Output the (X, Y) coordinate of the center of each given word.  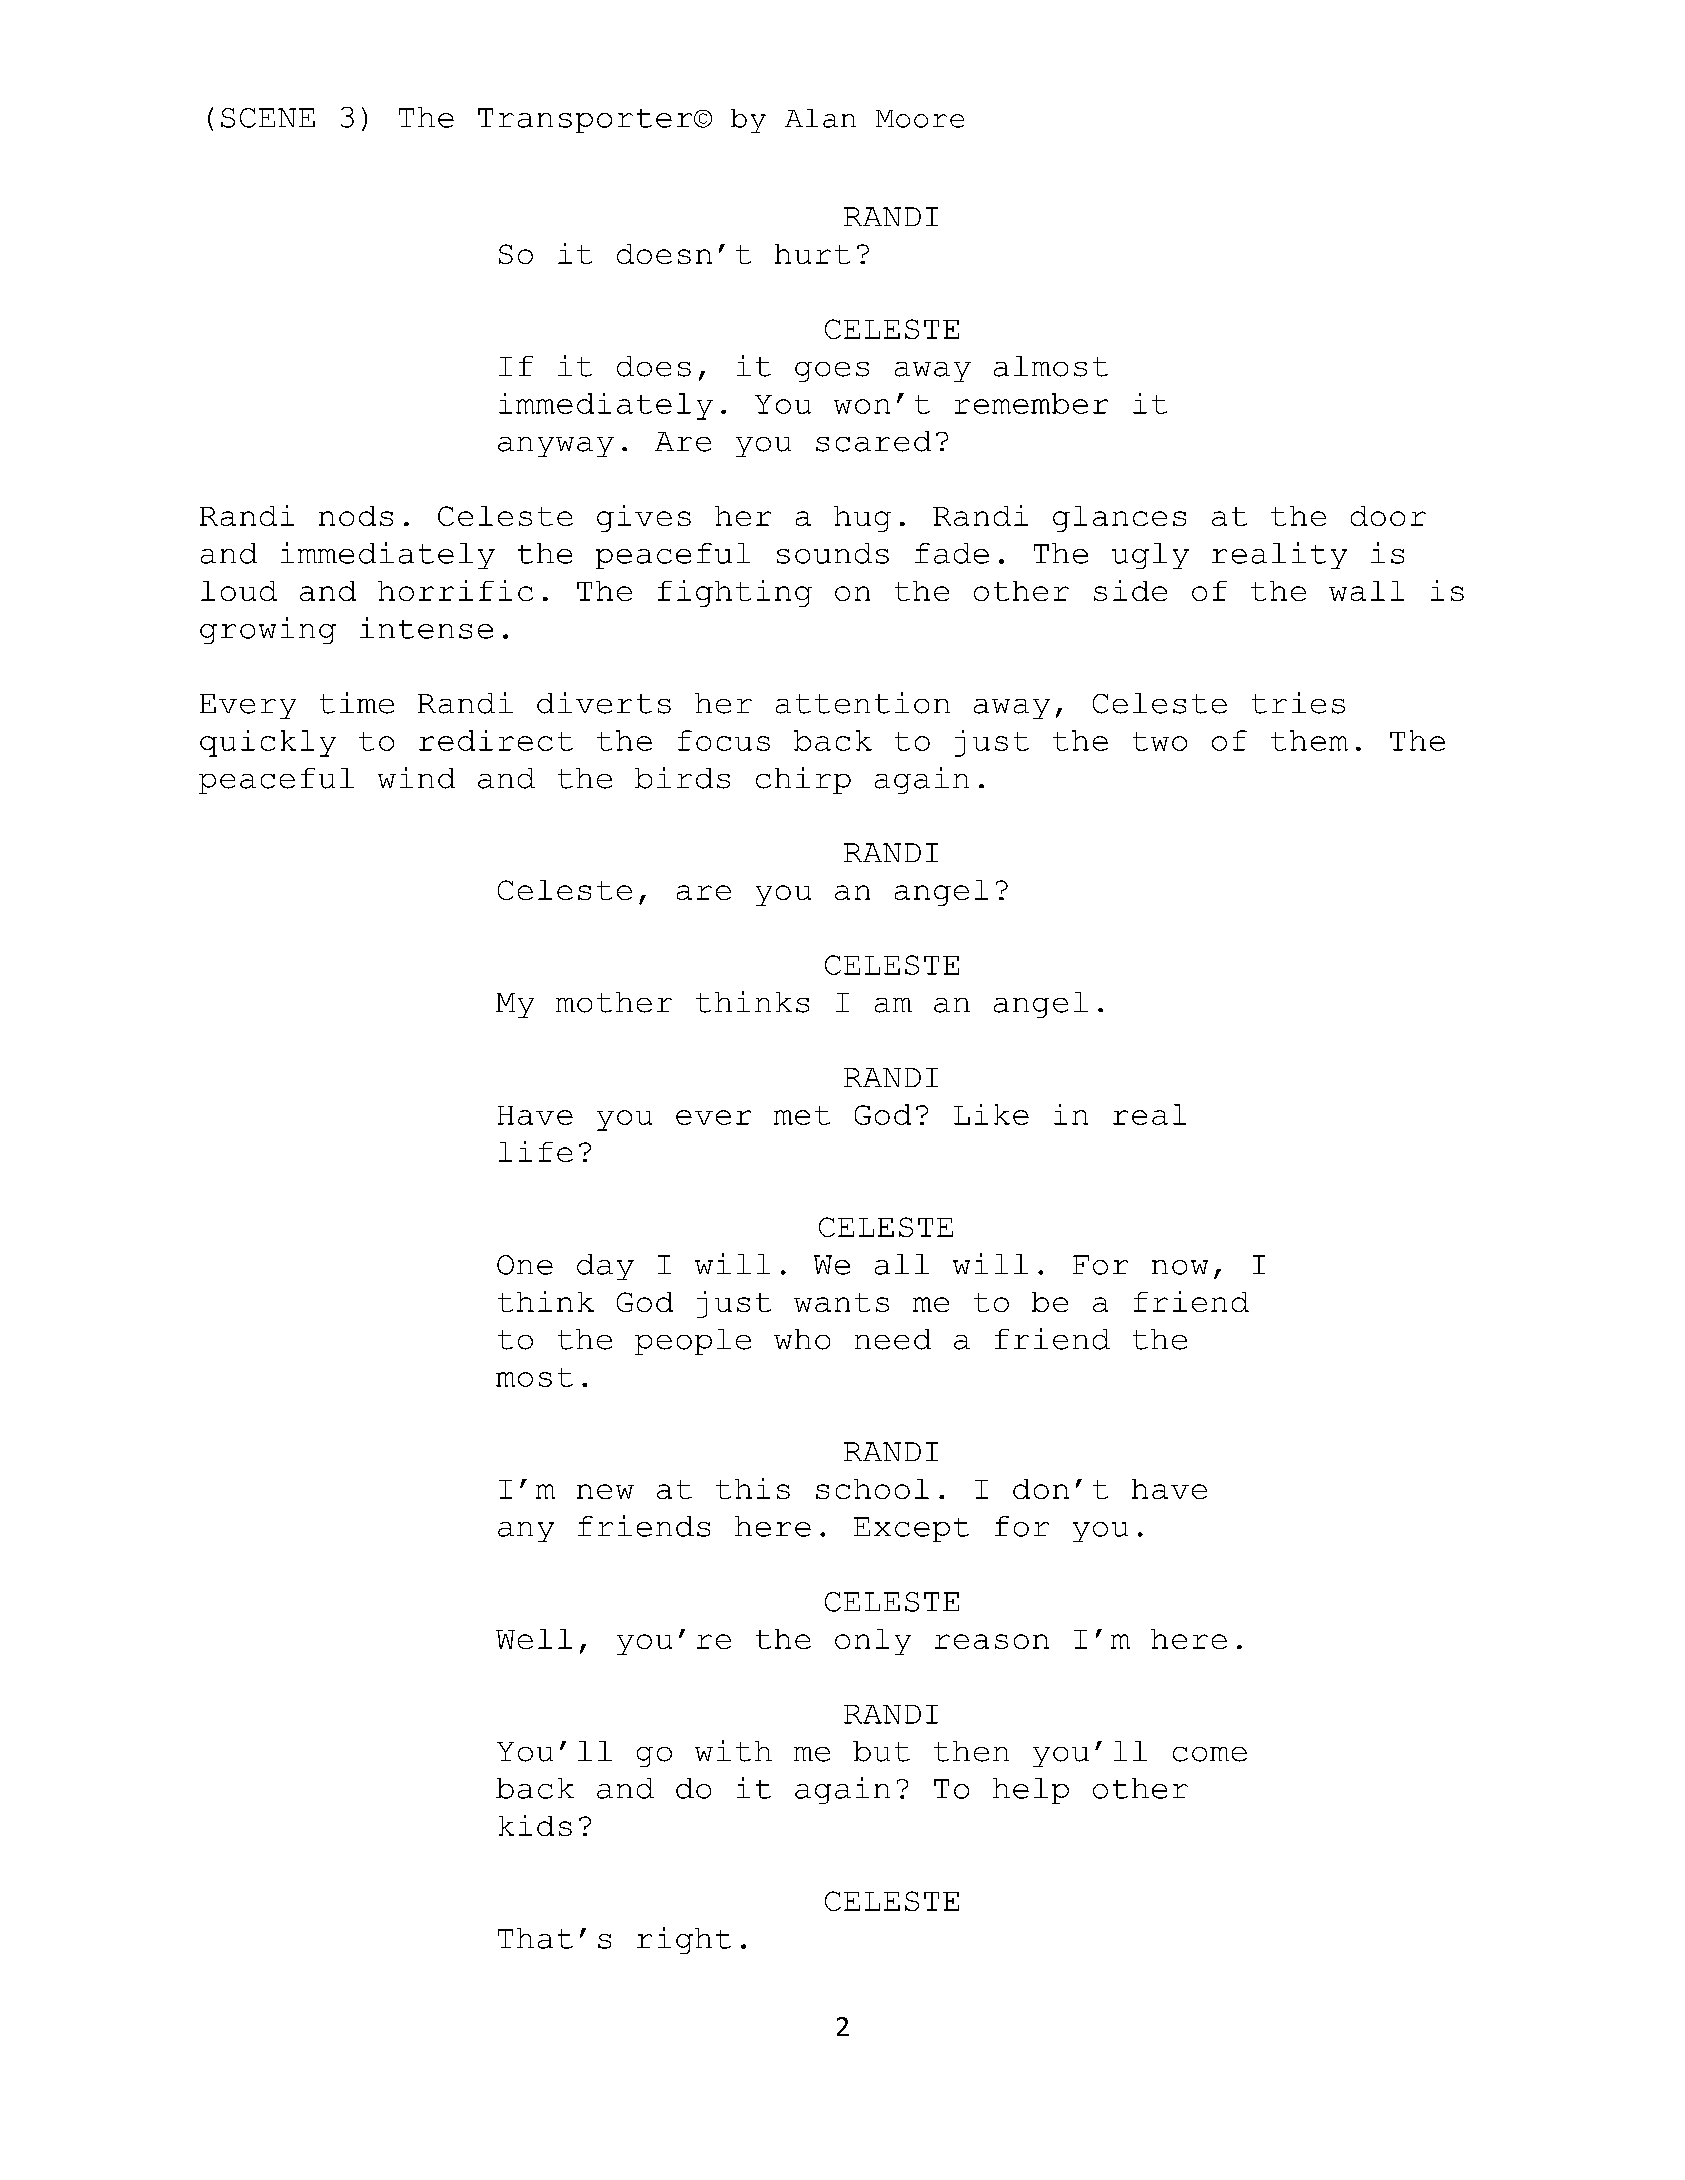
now (1180, 1267)
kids (535, 1825)
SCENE (268, 118)
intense (426, 628)
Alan (820, 118)
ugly (1150, 556)
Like (991, 1114)
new (605, 1491)
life (536, 1151)
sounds (833, 553)
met (802, 1115)
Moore (920, 119)
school (872, 1489)
